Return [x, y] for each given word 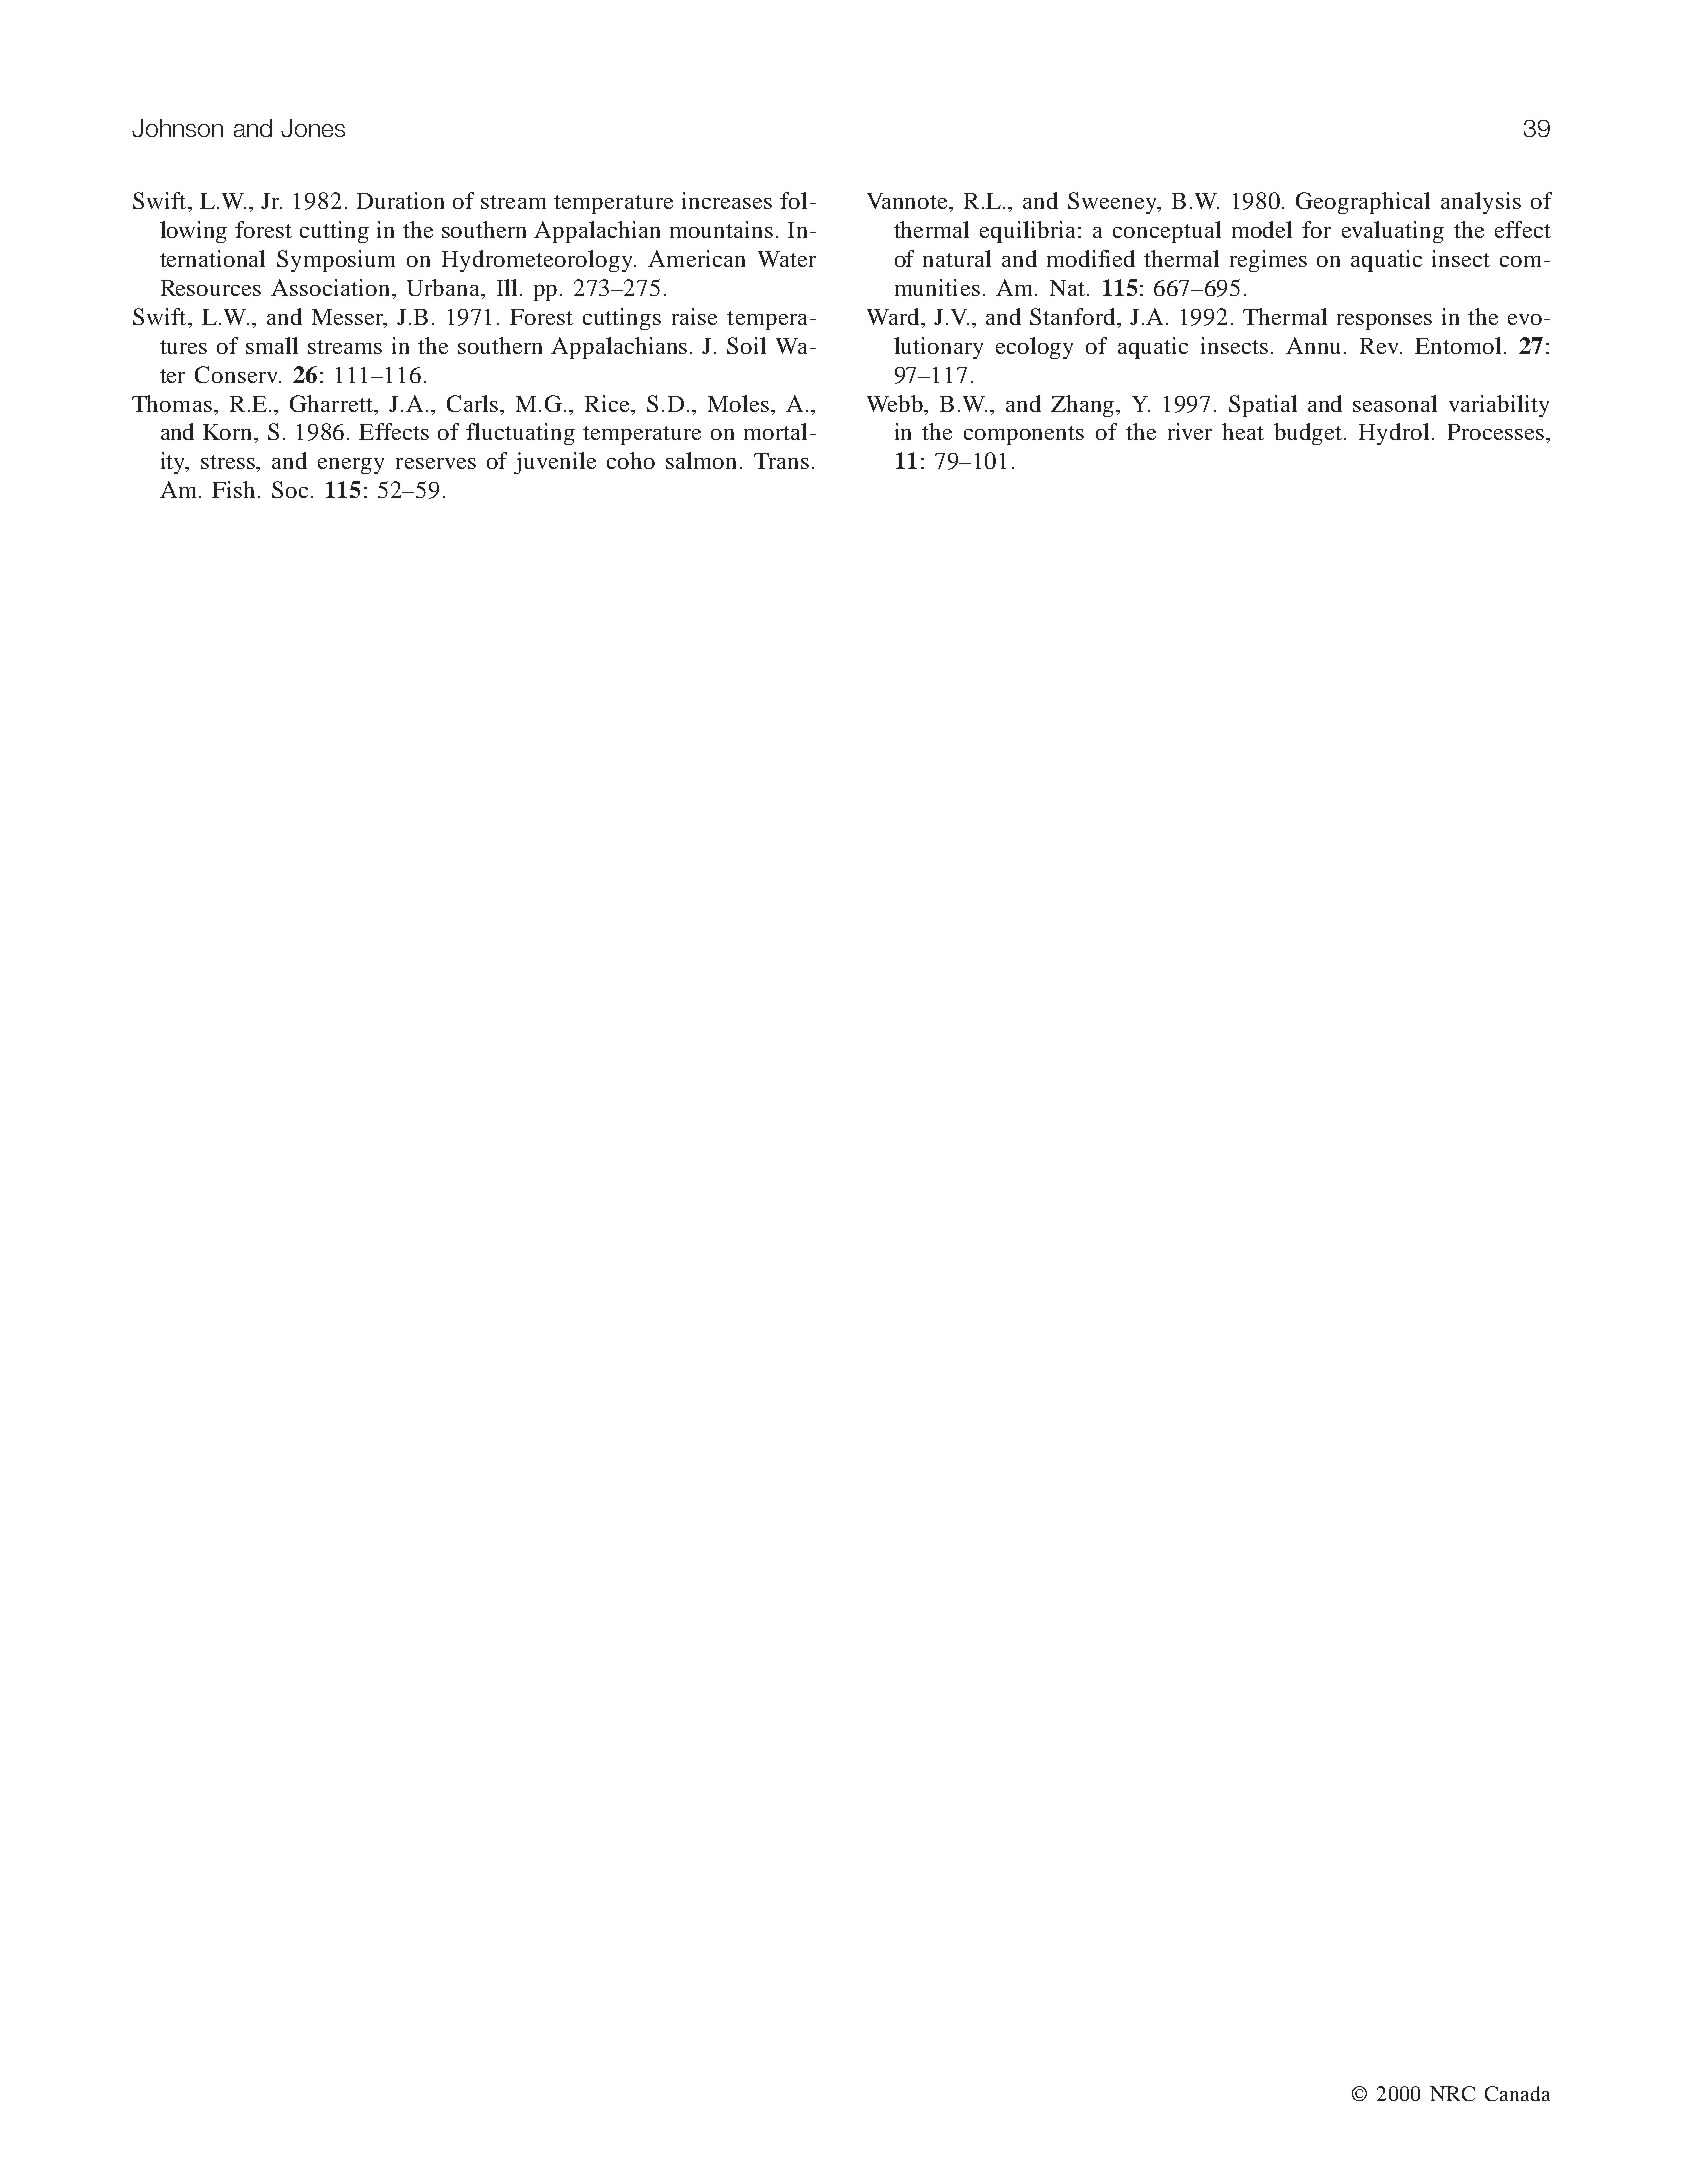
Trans [781, 461]
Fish [233, 489]
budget [1309, 434]
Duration [400, 200]
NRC [1452, 2093]
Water [787, 259]
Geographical [1363, 203]
